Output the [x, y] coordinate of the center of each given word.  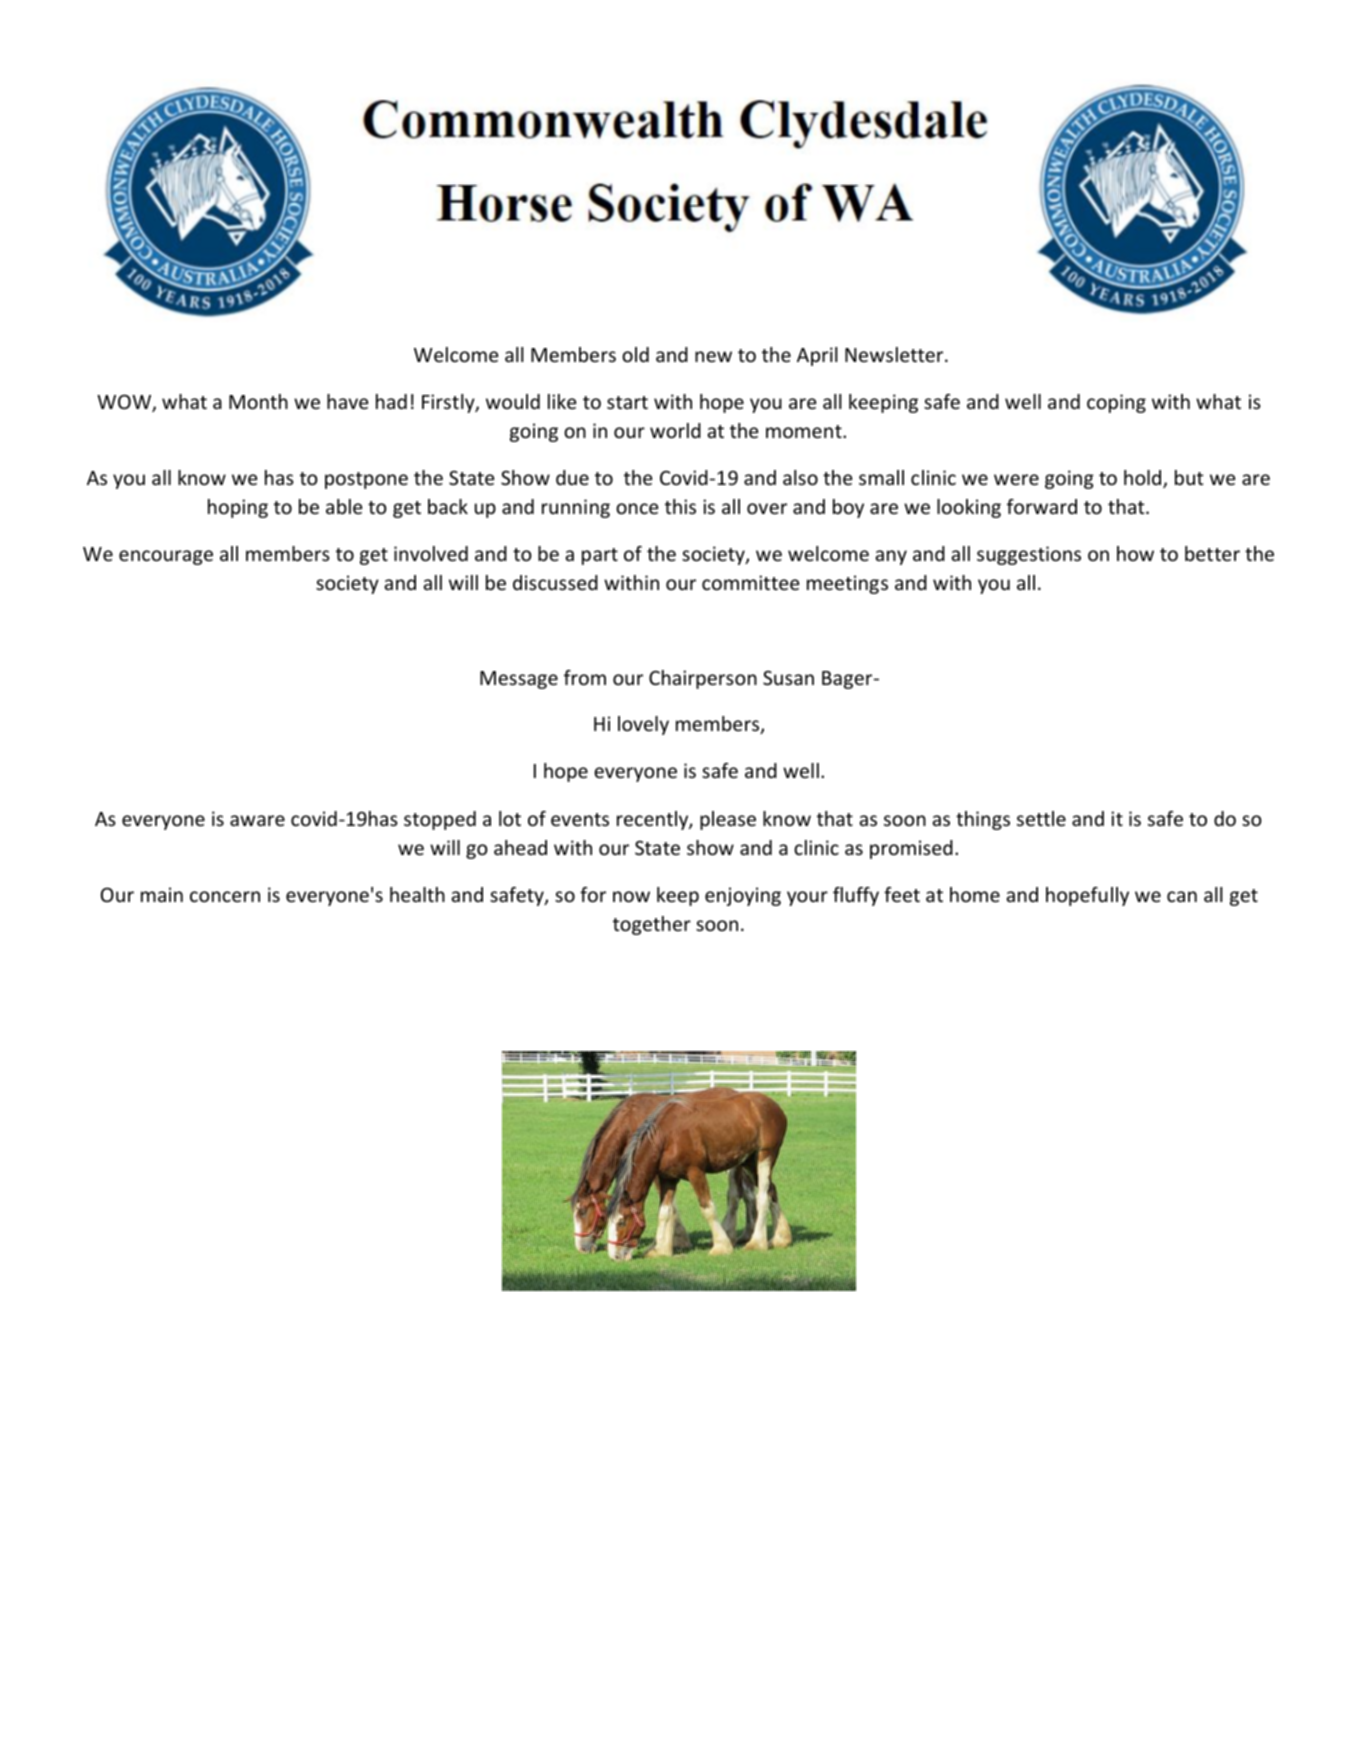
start [627, 402]
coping [1116, 403]
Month [258, 401]
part [600, 556]
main [162, 894]
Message [519, 680]
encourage [166, 557]
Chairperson [703, 679]
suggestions [1029, 555]
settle [1041, 818]
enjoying [743, 896]
